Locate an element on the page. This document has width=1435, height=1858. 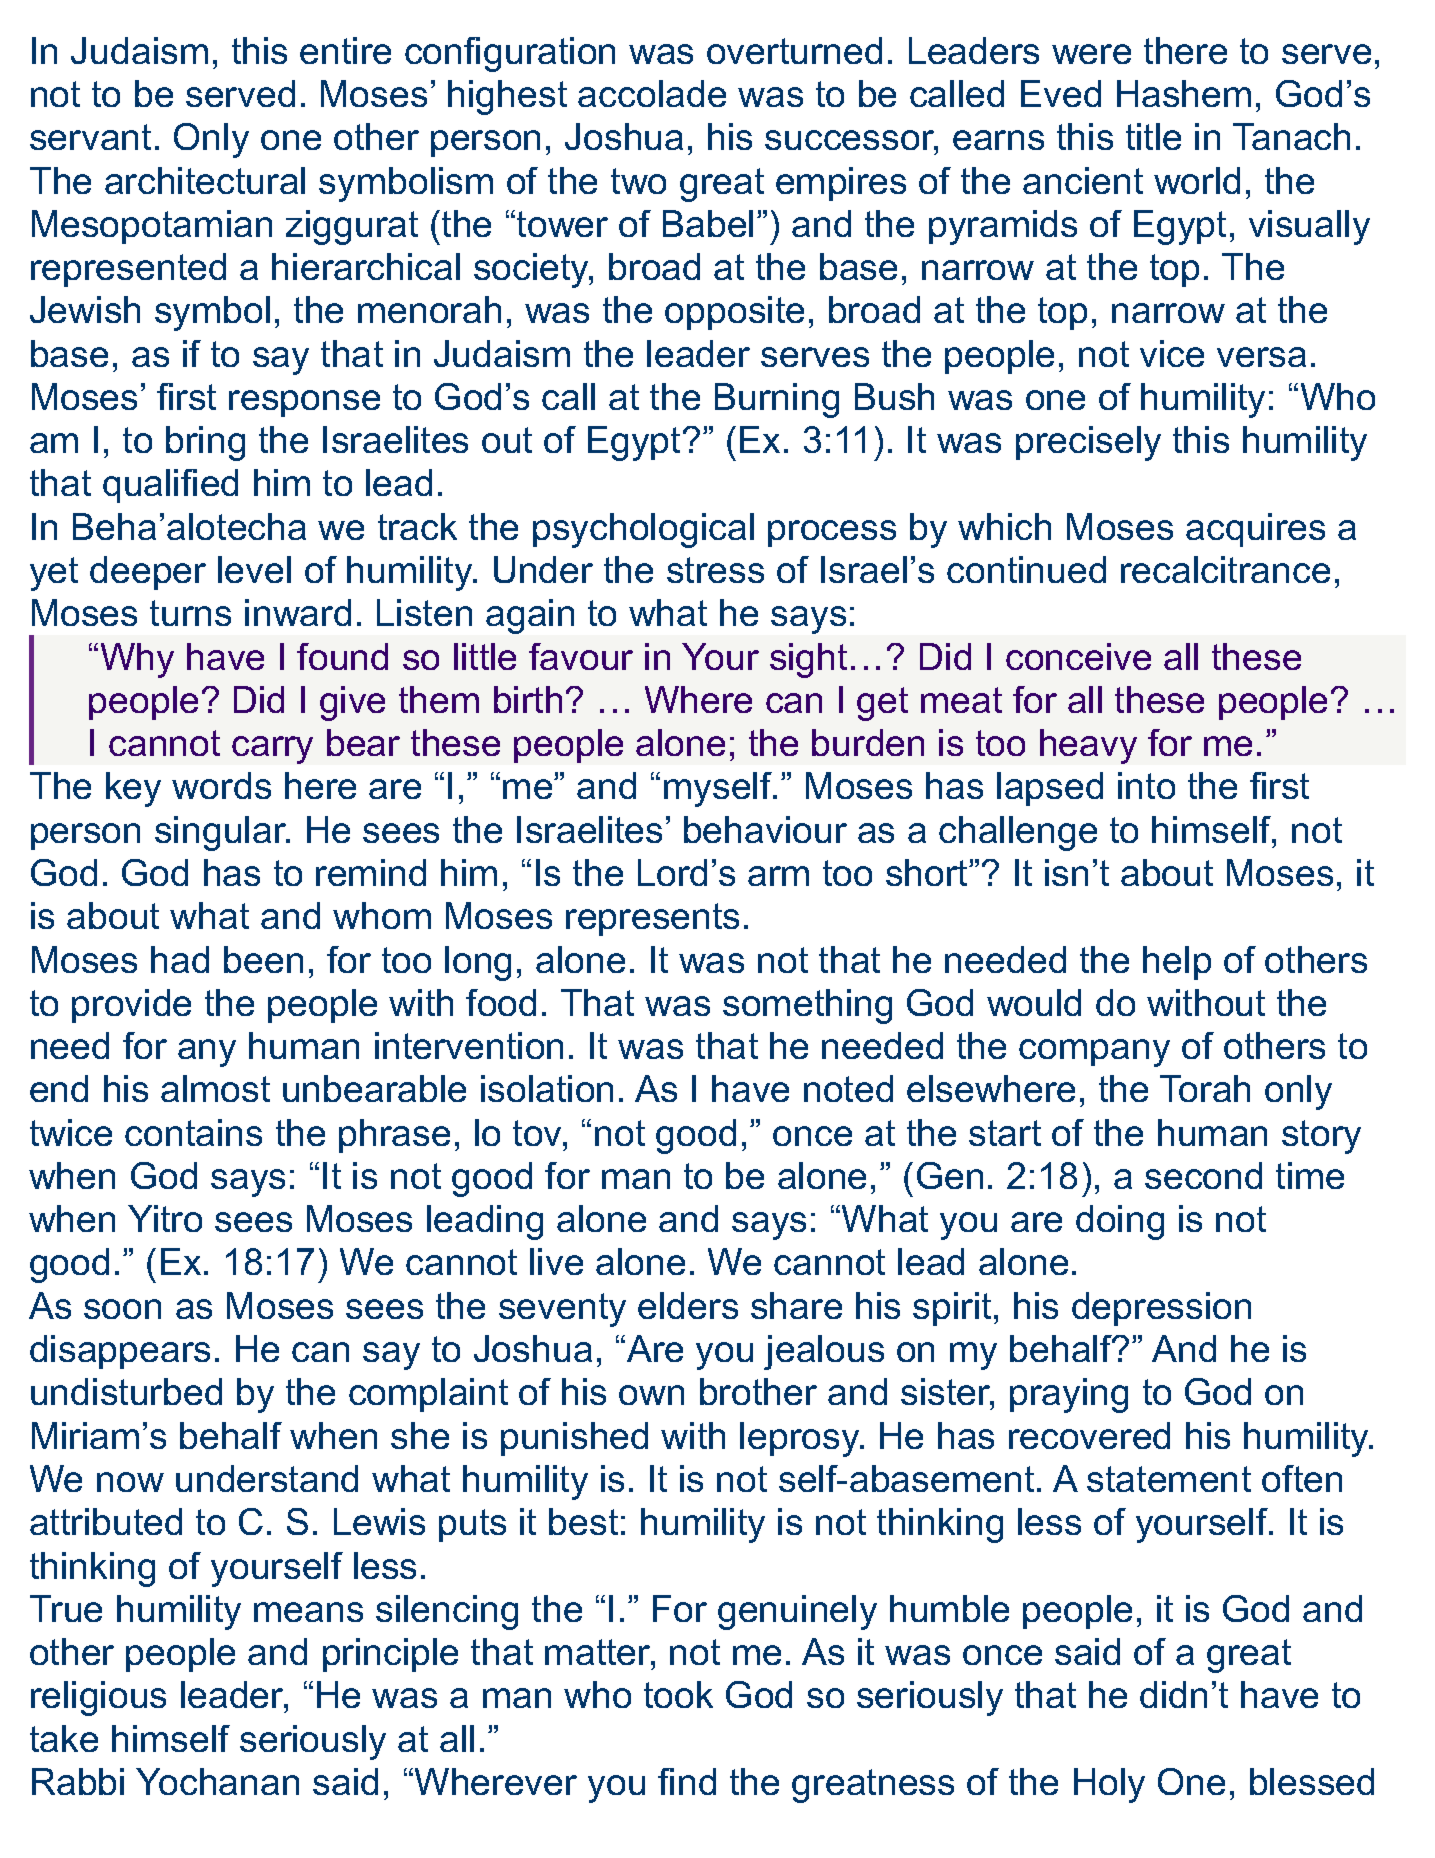
Hashem is located at coordinates (1184, 93).
